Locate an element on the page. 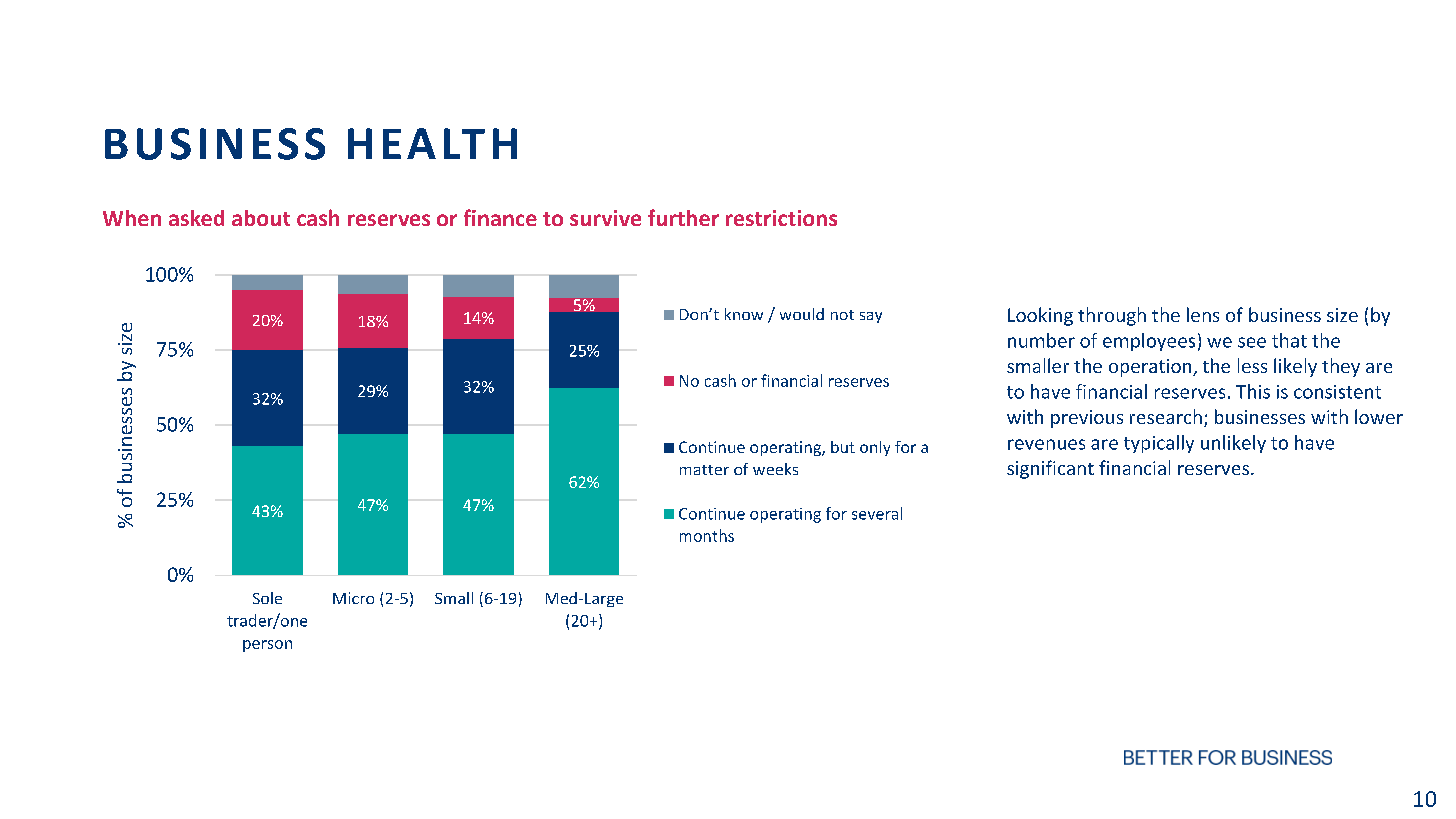 This image has height=819, width=1456. Micro is located at coordinates (353, 598).
